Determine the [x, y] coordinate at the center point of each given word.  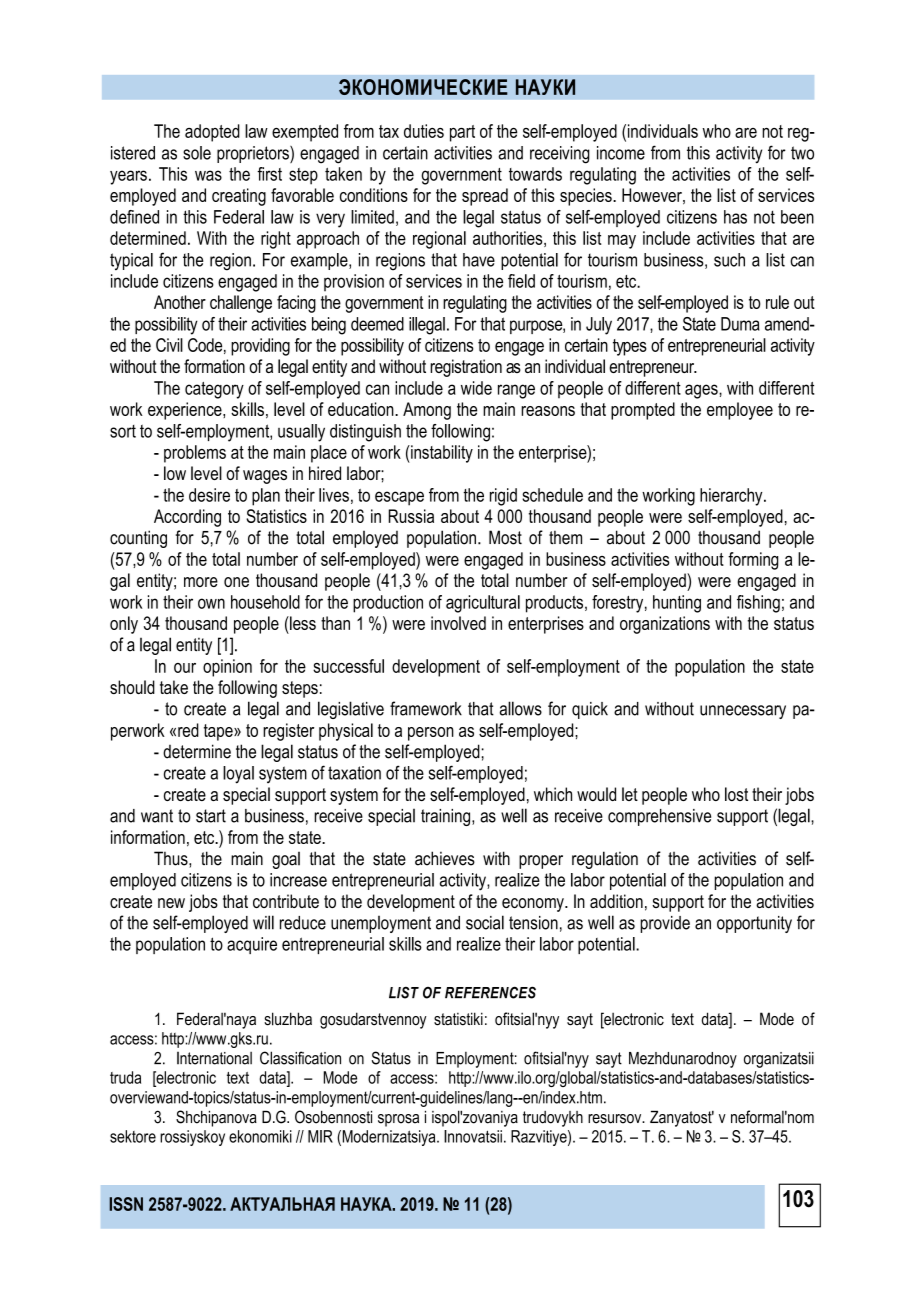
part [462, 133]
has [735, 217]
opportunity [754, 924]
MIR [320, 1136]
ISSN [126, 1204]
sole [197, 153]
